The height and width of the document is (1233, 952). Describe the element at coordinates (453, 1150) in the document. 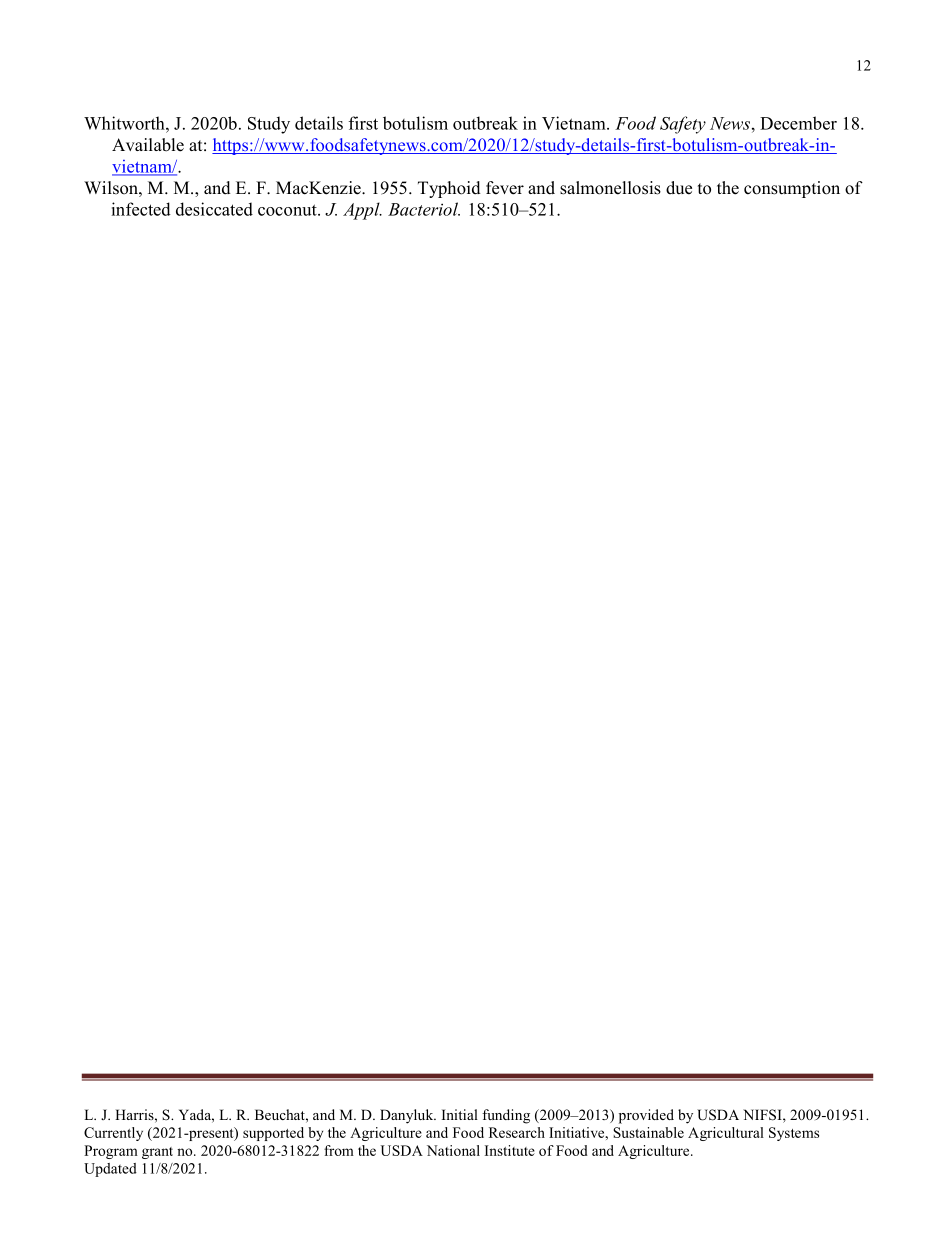

I see `National` at that location.
